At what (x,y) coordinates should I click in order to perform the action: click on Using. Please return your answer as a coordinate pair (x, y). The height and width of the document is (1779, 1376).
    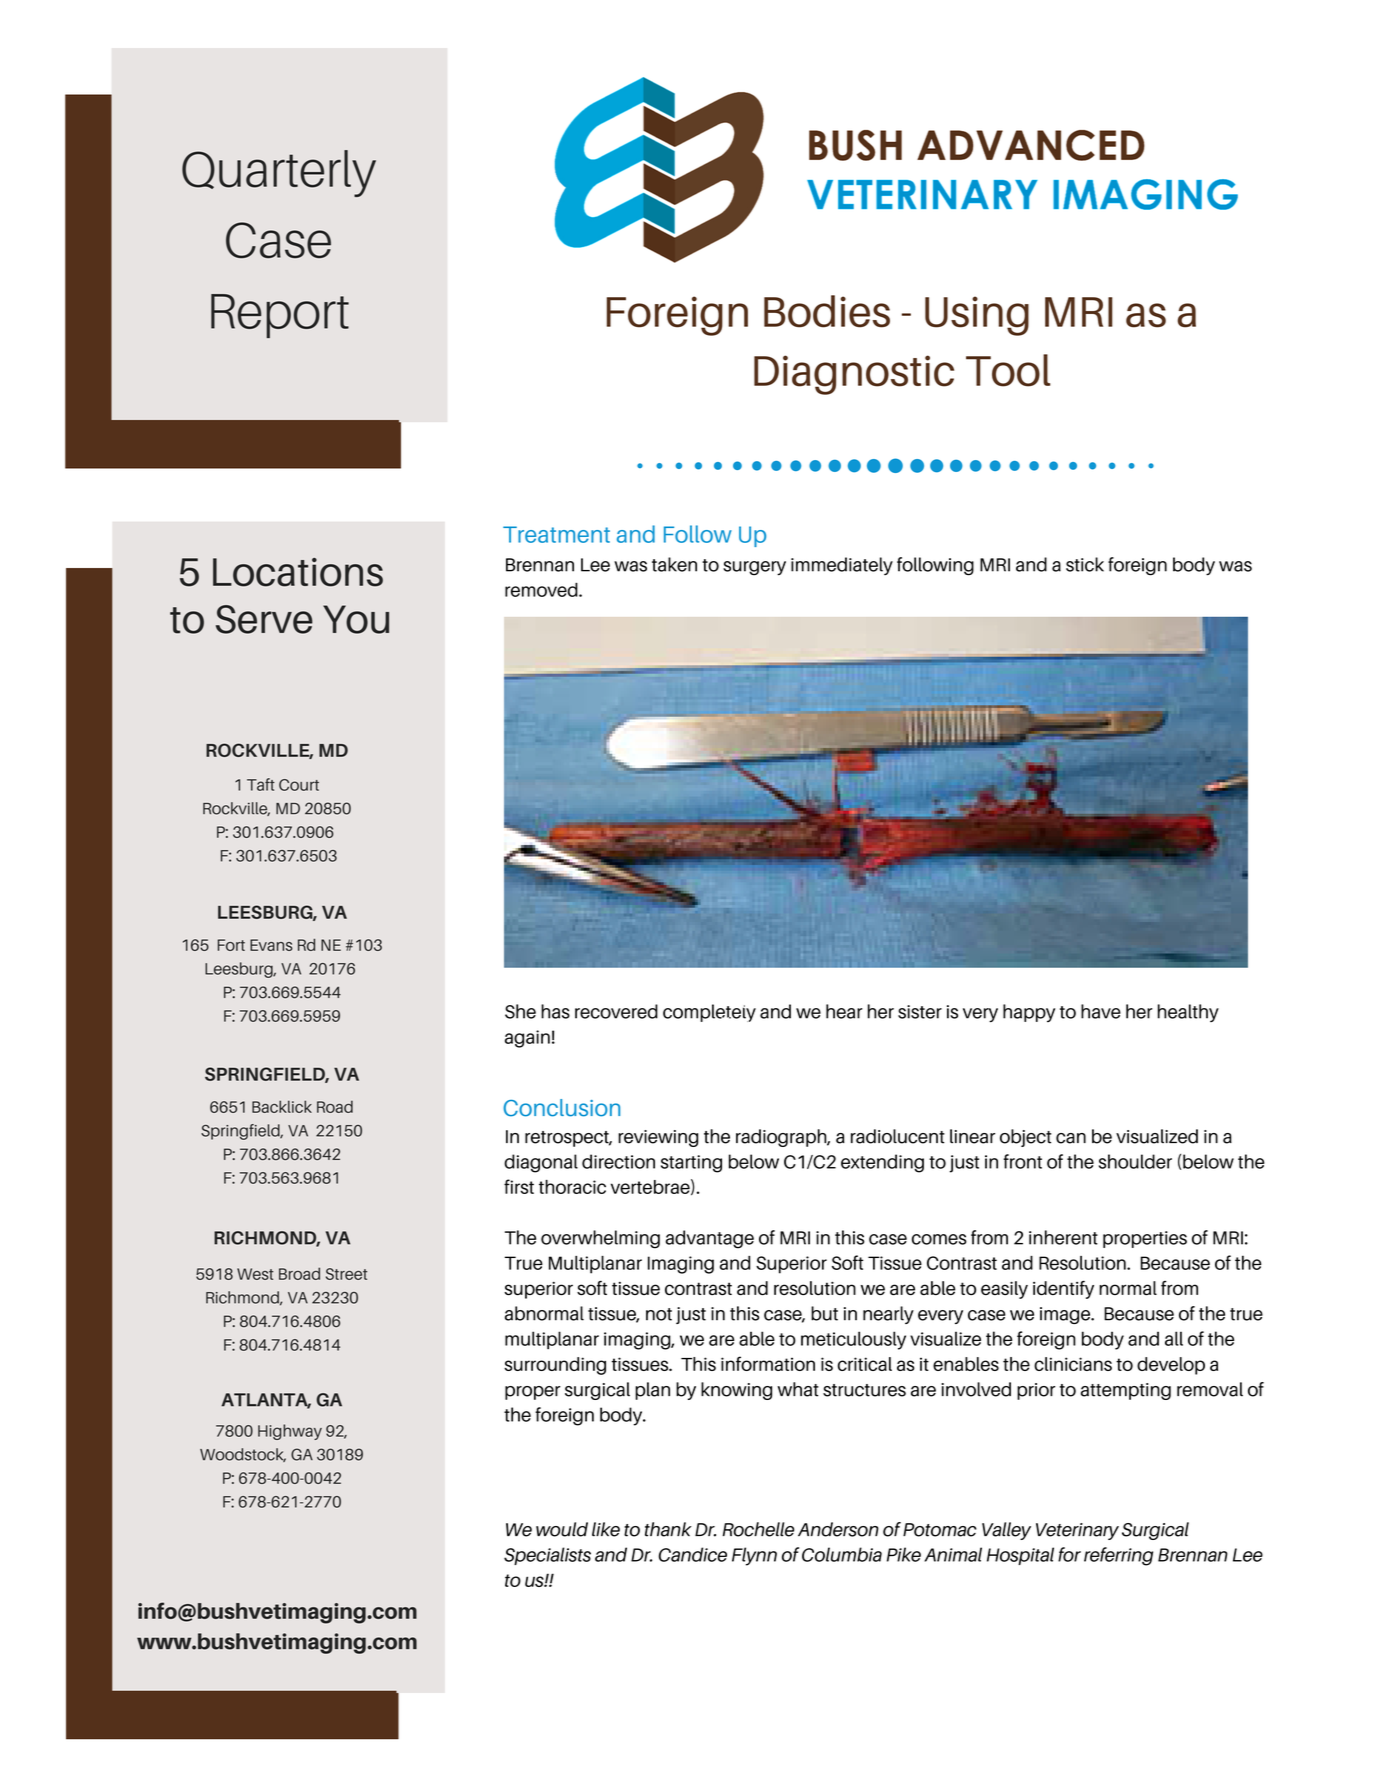
    Looking at the image, I should click on (977, 316).
